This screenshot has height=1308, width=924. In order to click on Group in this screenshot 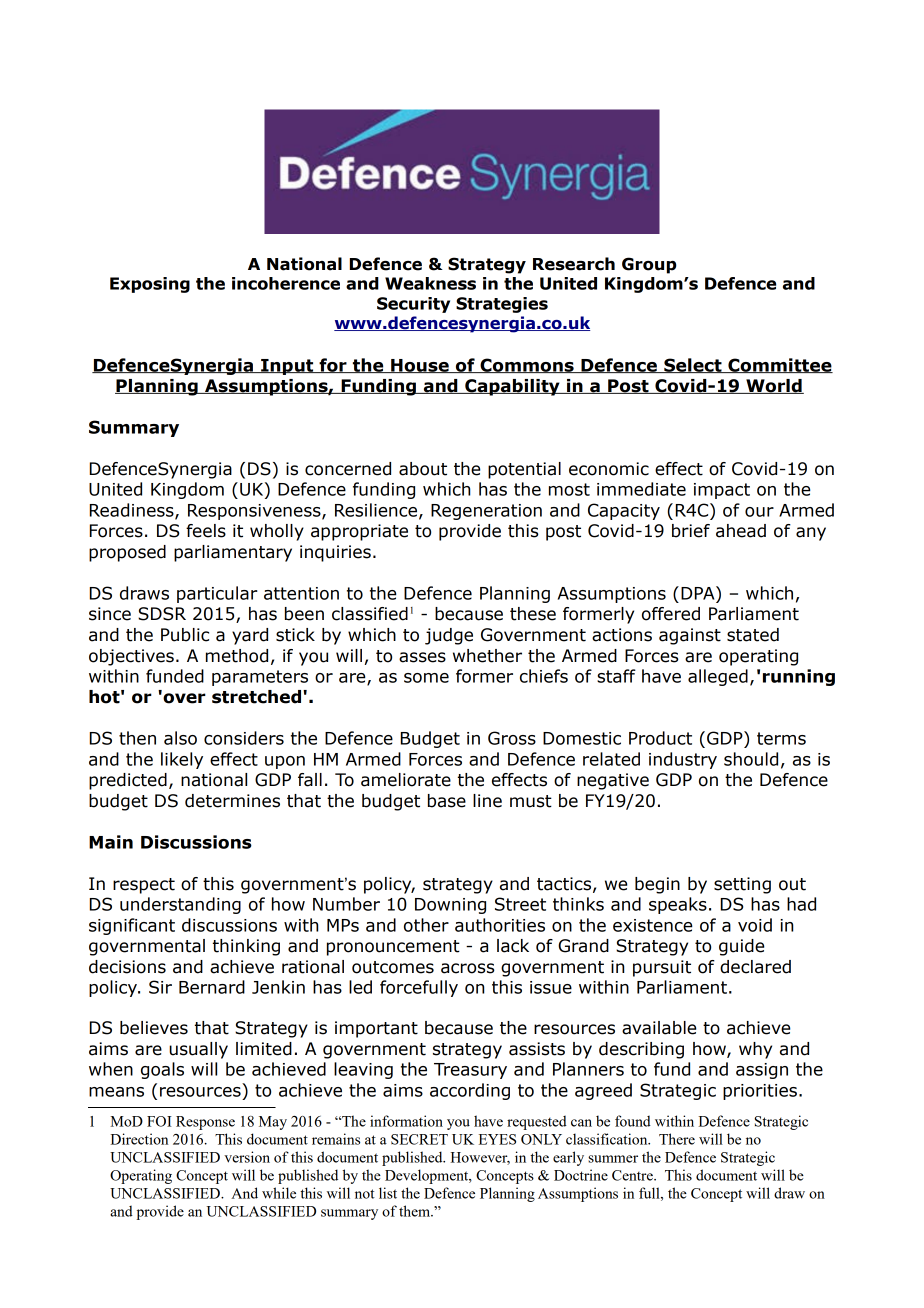, I will do `click(649, 265)`.
